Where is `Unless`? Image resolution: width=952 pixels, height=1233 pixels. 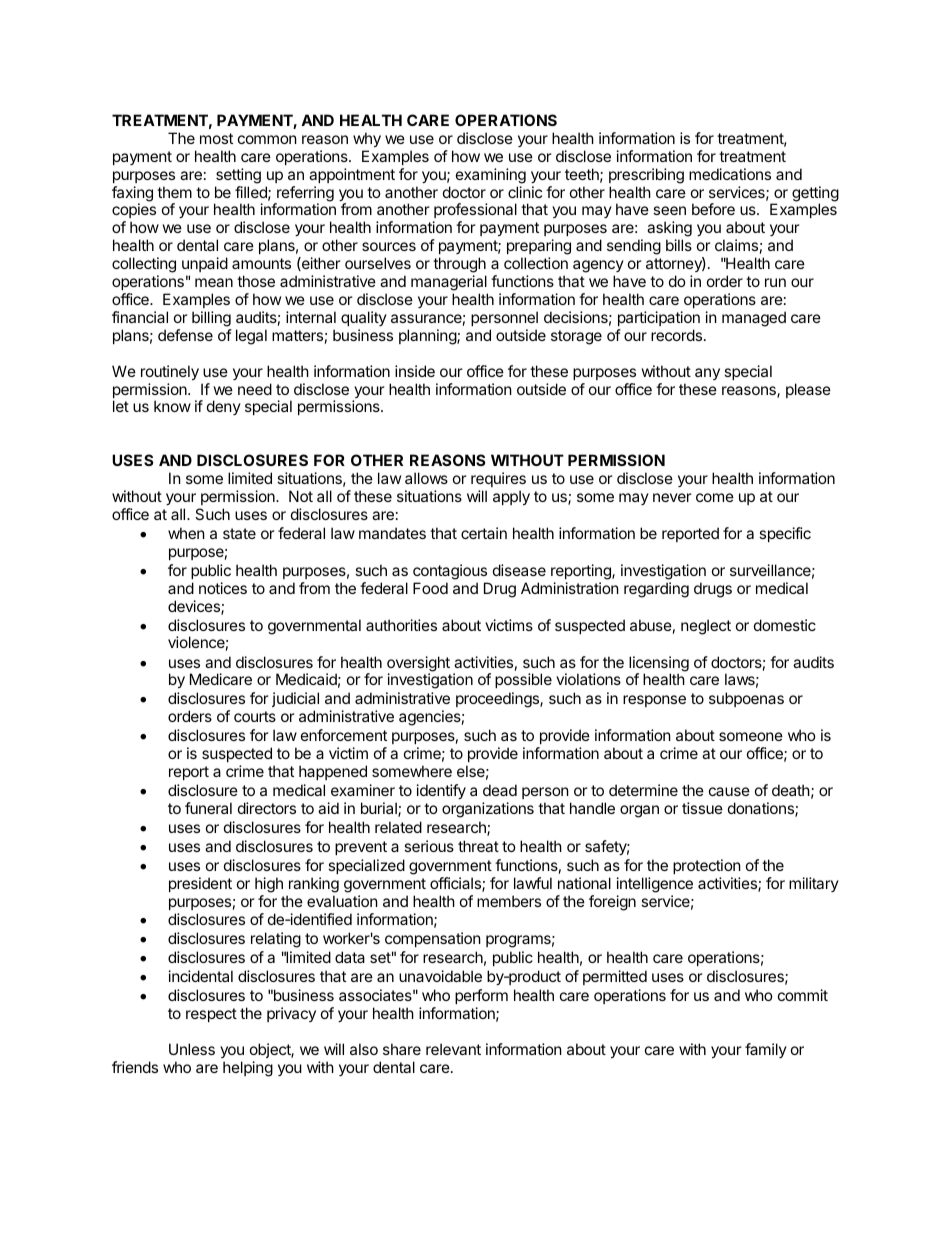 Unless is located at coordinates (192, 1049).
